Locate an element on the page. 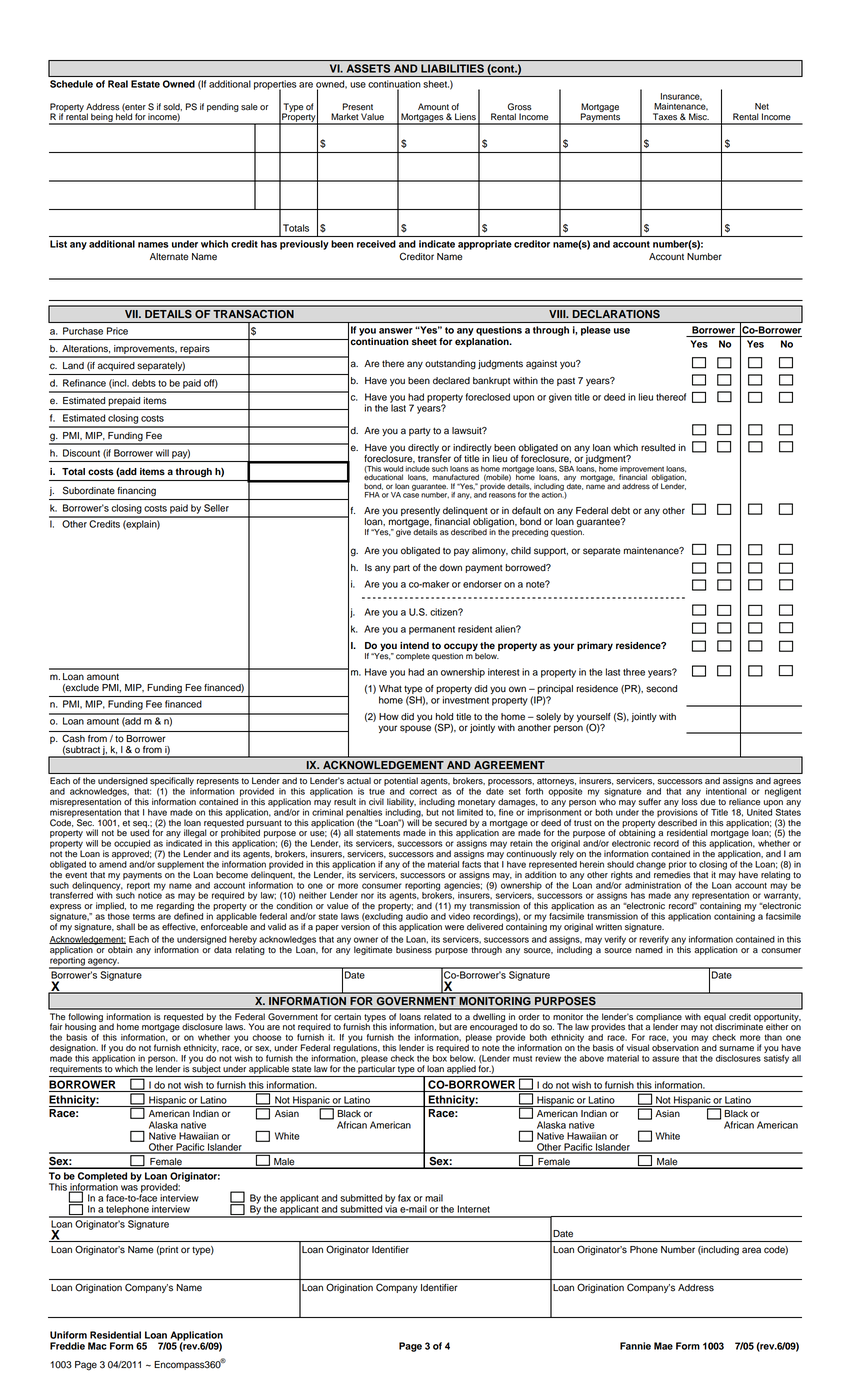  Gross is located at coordinates (520, 107).
